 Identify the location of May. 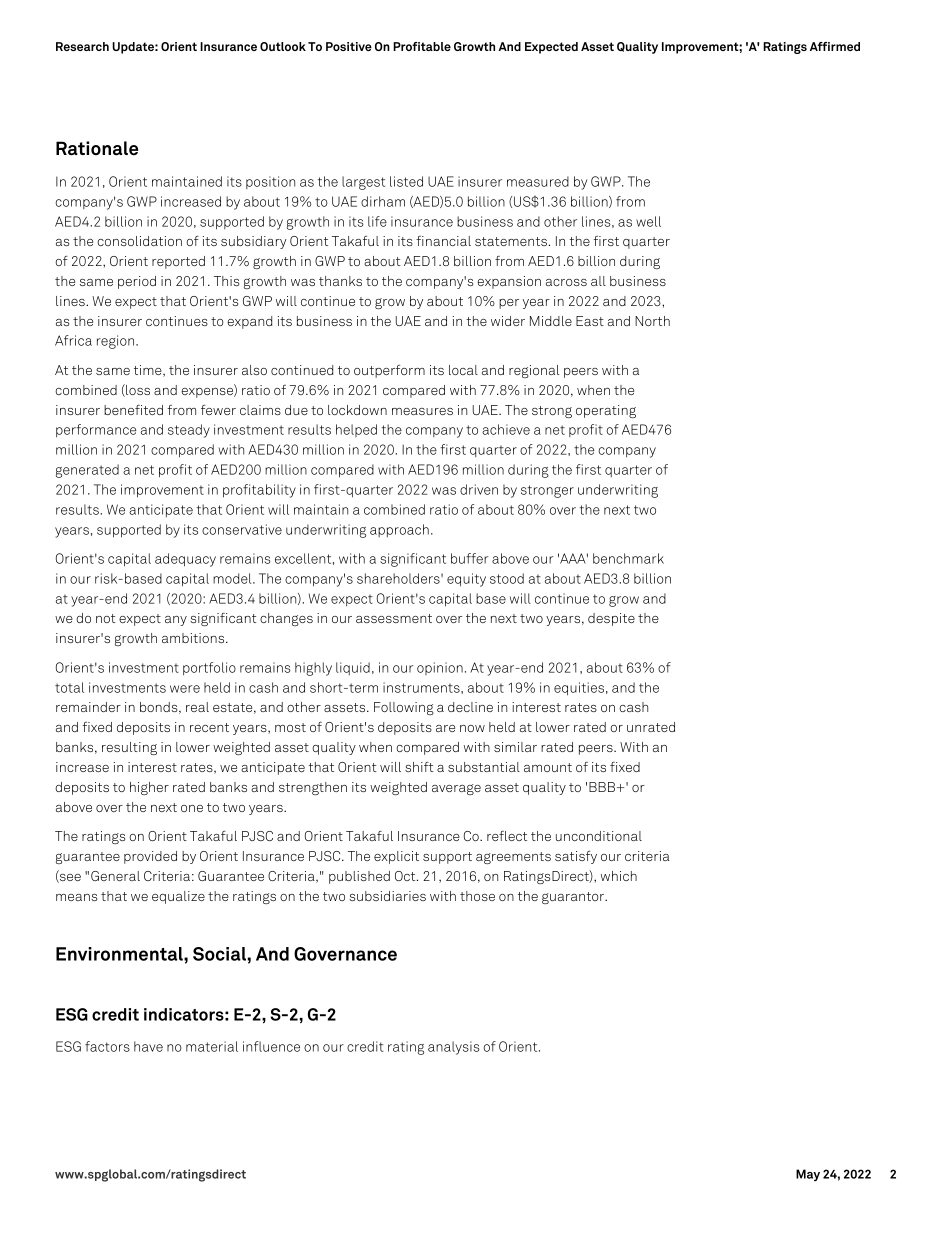
(808, 1175).
